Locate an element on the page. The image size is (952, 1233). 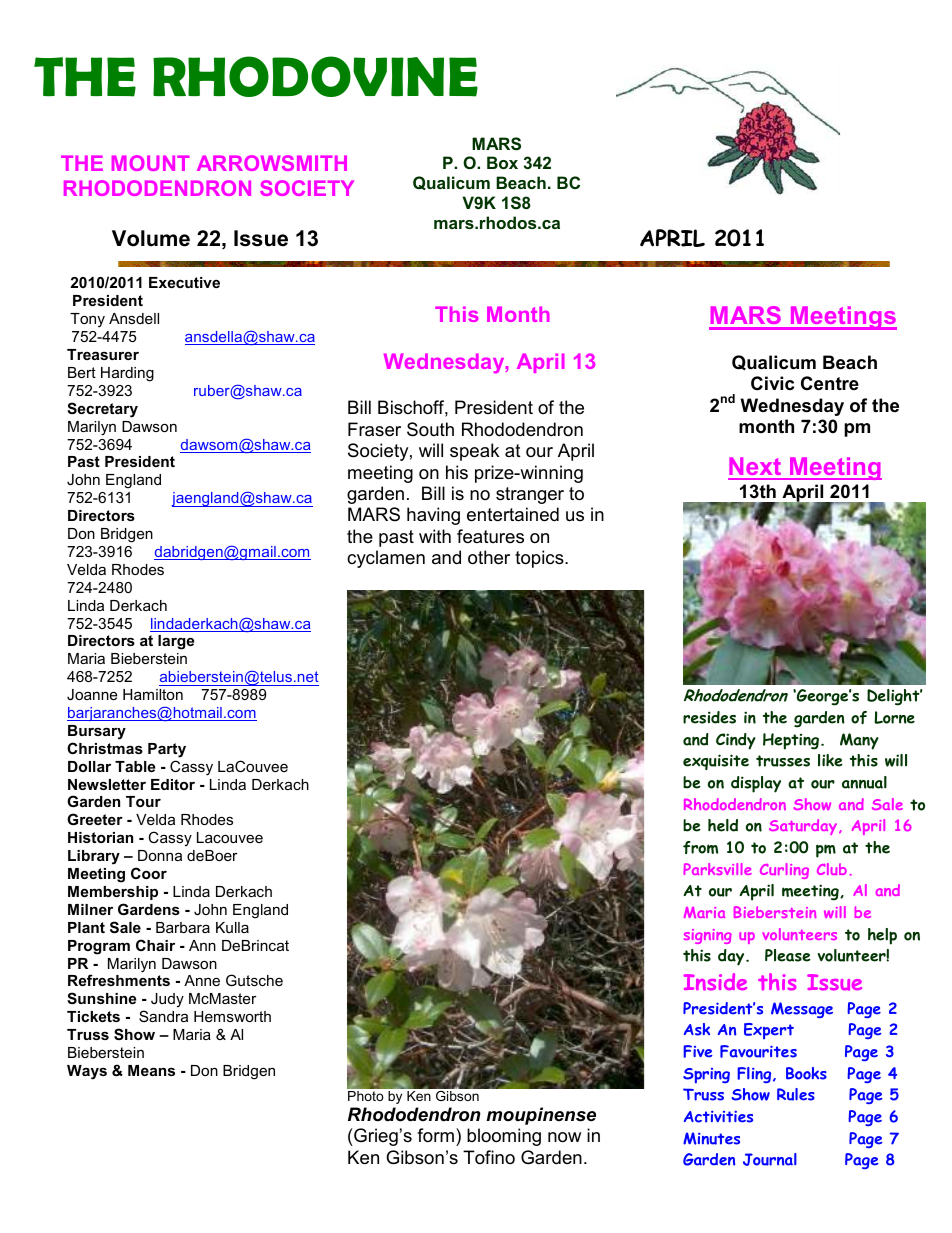
Civic is located at coordinates (772, 383).
